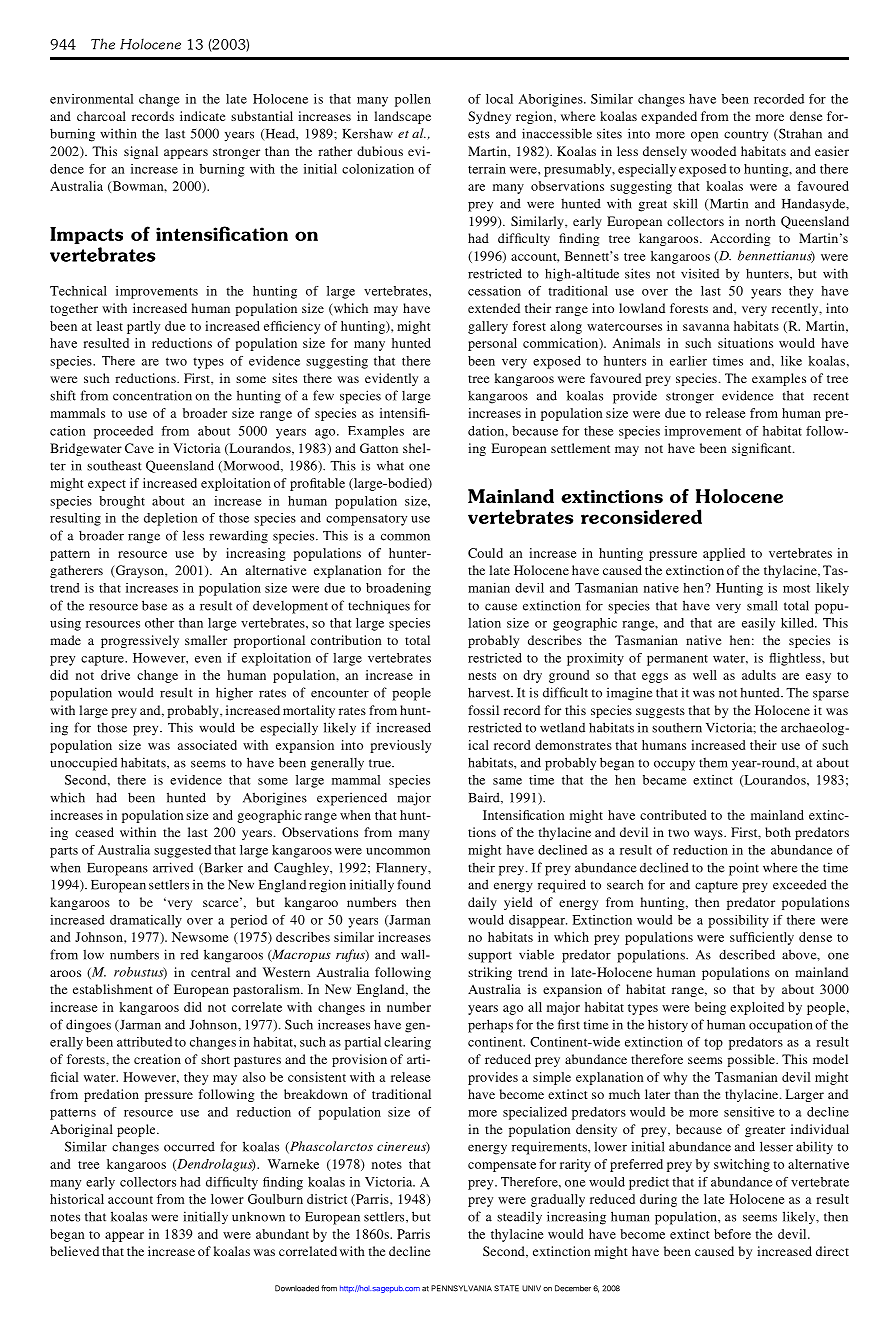 This screenshot has height=1331, width=896. I want to click on Sydney, so click(489, 117).
